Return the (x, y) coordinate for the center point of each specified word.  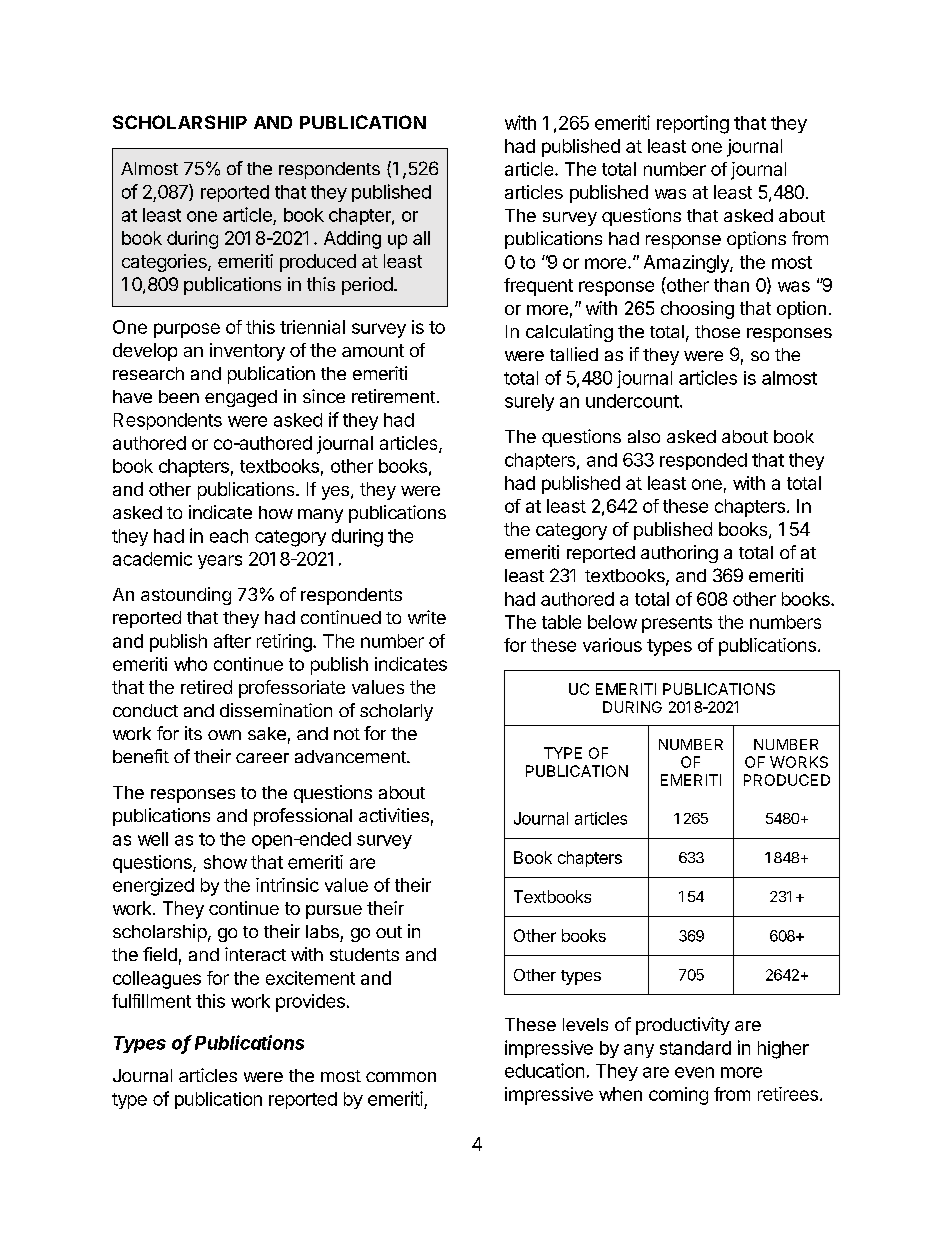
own (224, 735)
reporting (693, 124)
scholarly (396, 712)
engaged (241, 398)
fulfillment (151, 1001)
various (612, 645)
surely (529, 402)
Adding (352, 240)
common (401, 1077)
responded (703, 461)
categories (165, 263)
